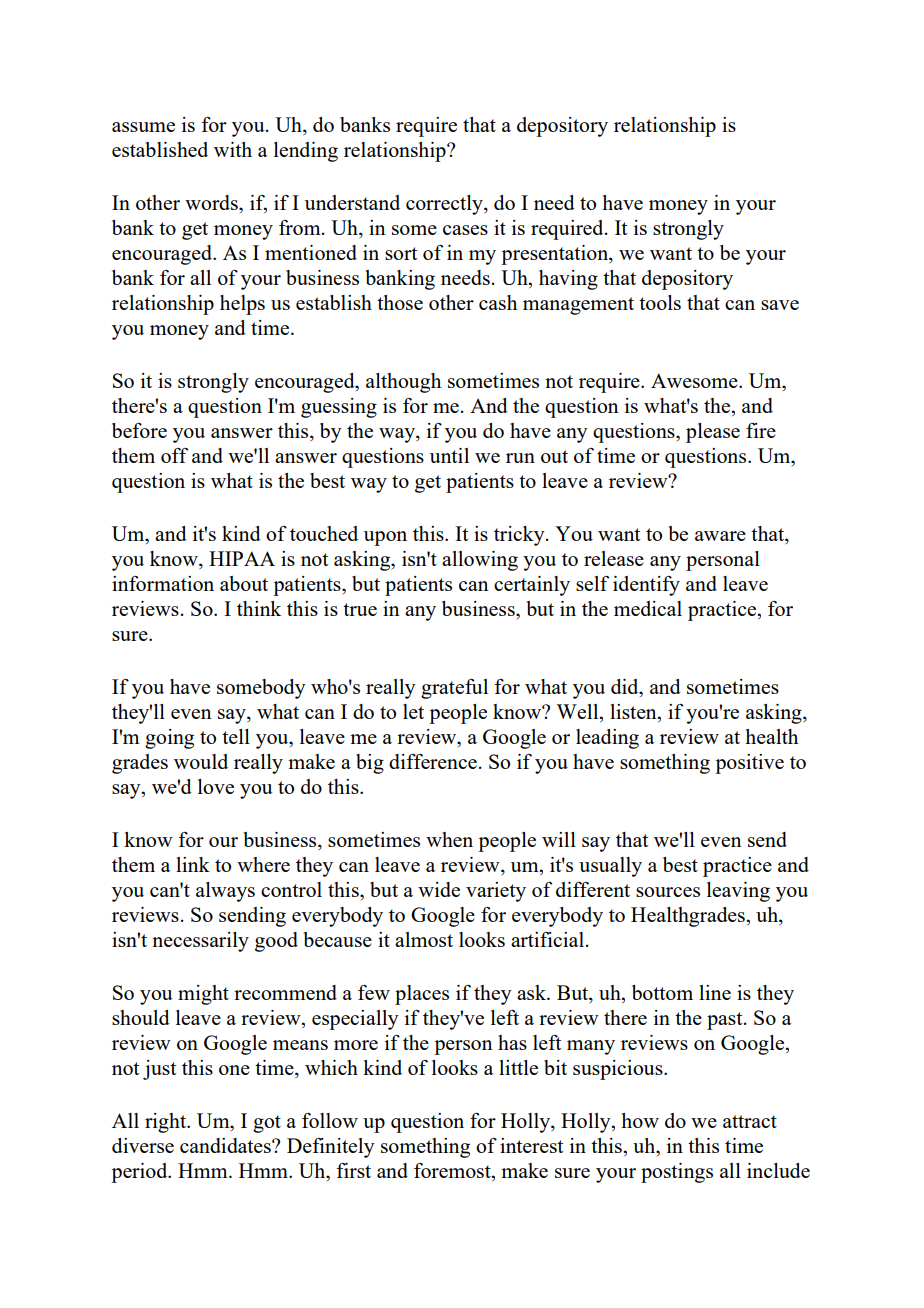  I want to click on candidates, so click(226, 1145).
